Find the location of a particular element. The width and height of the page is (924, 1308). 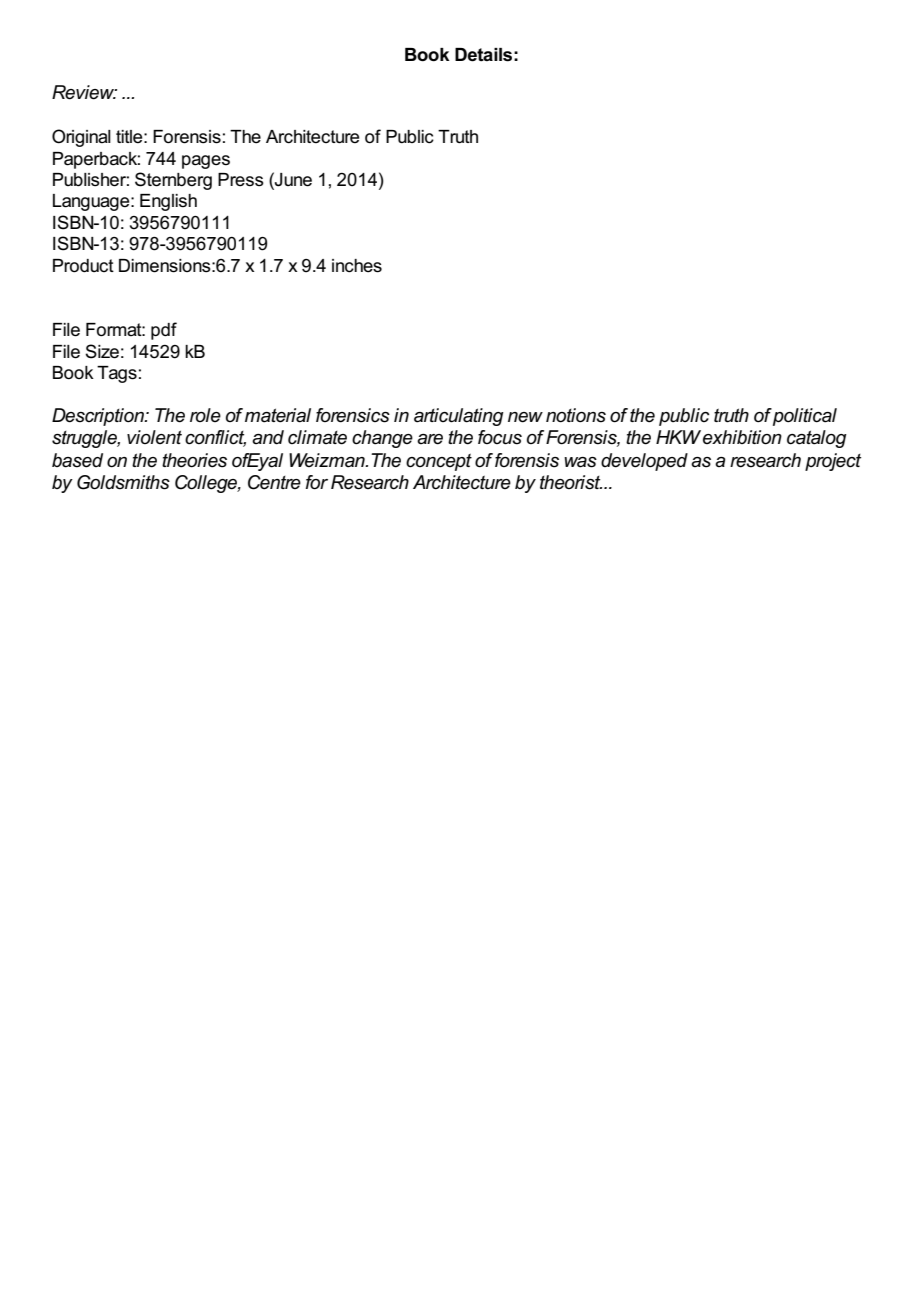

Review is located at coordinates (84, 92).
